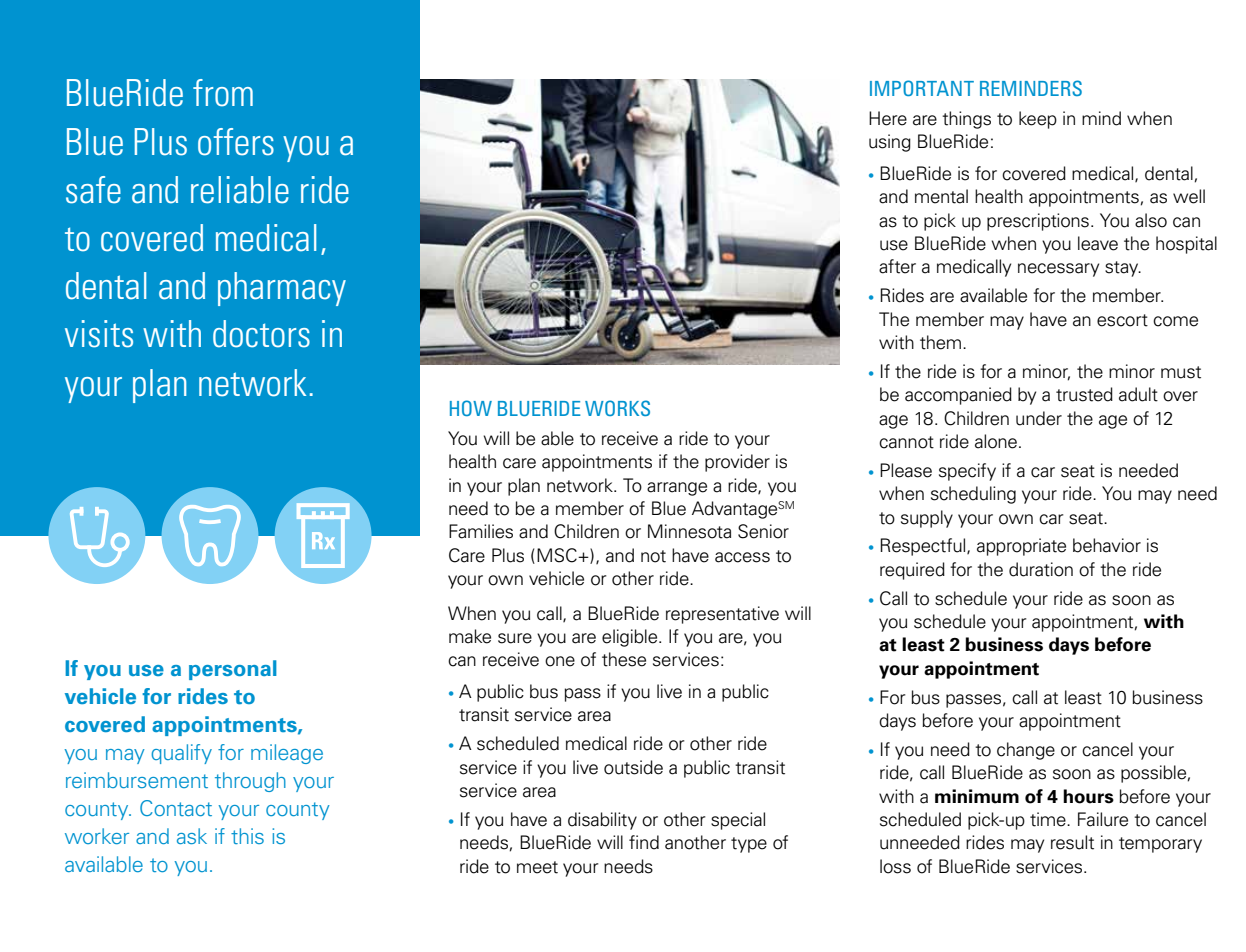 The width and height of the screenshot is (1246, 952). I want to click on specify, so click(967, 472).
